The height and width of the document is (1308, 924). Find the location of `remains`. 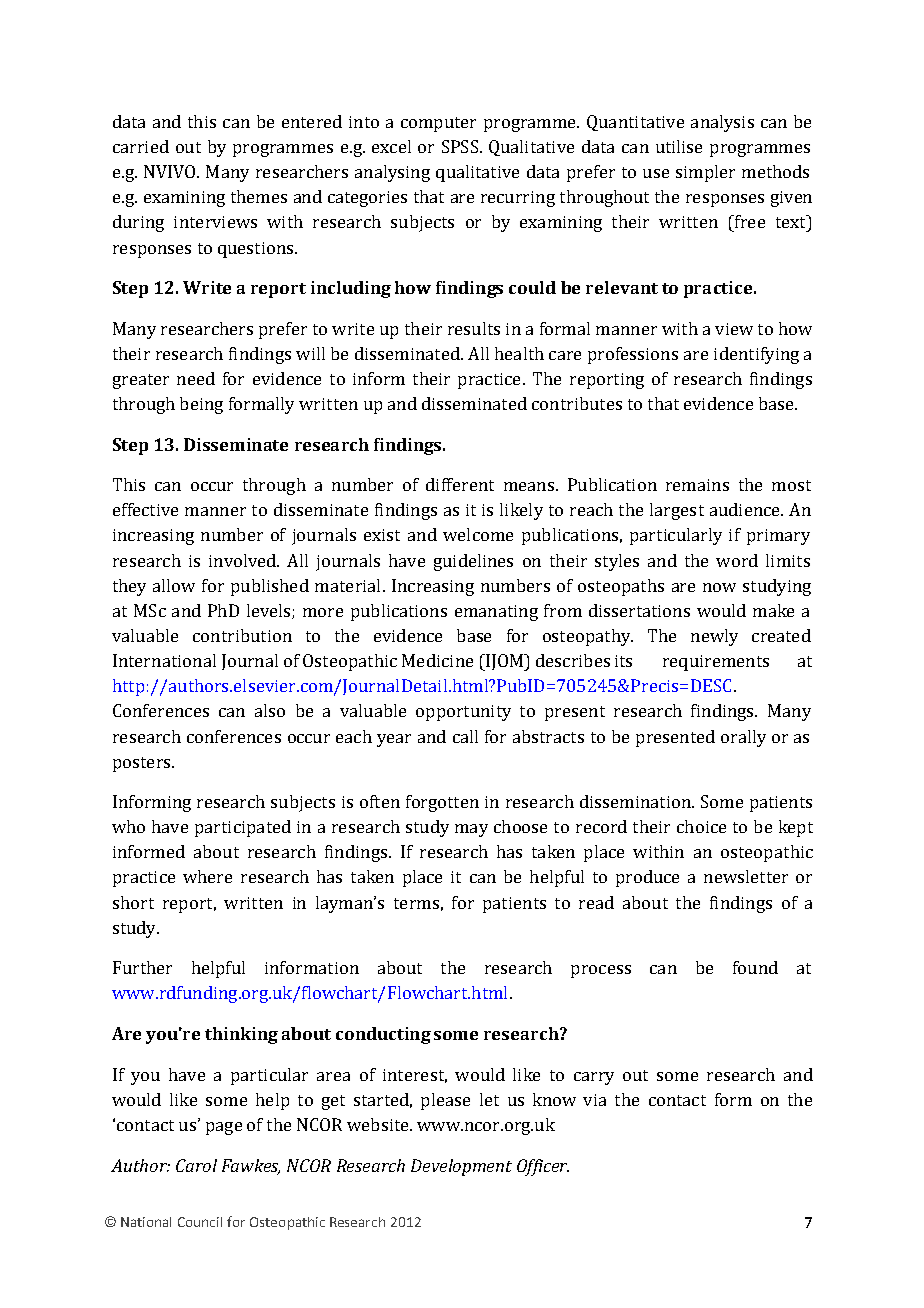

remains is located at coordinates (697, 485).
